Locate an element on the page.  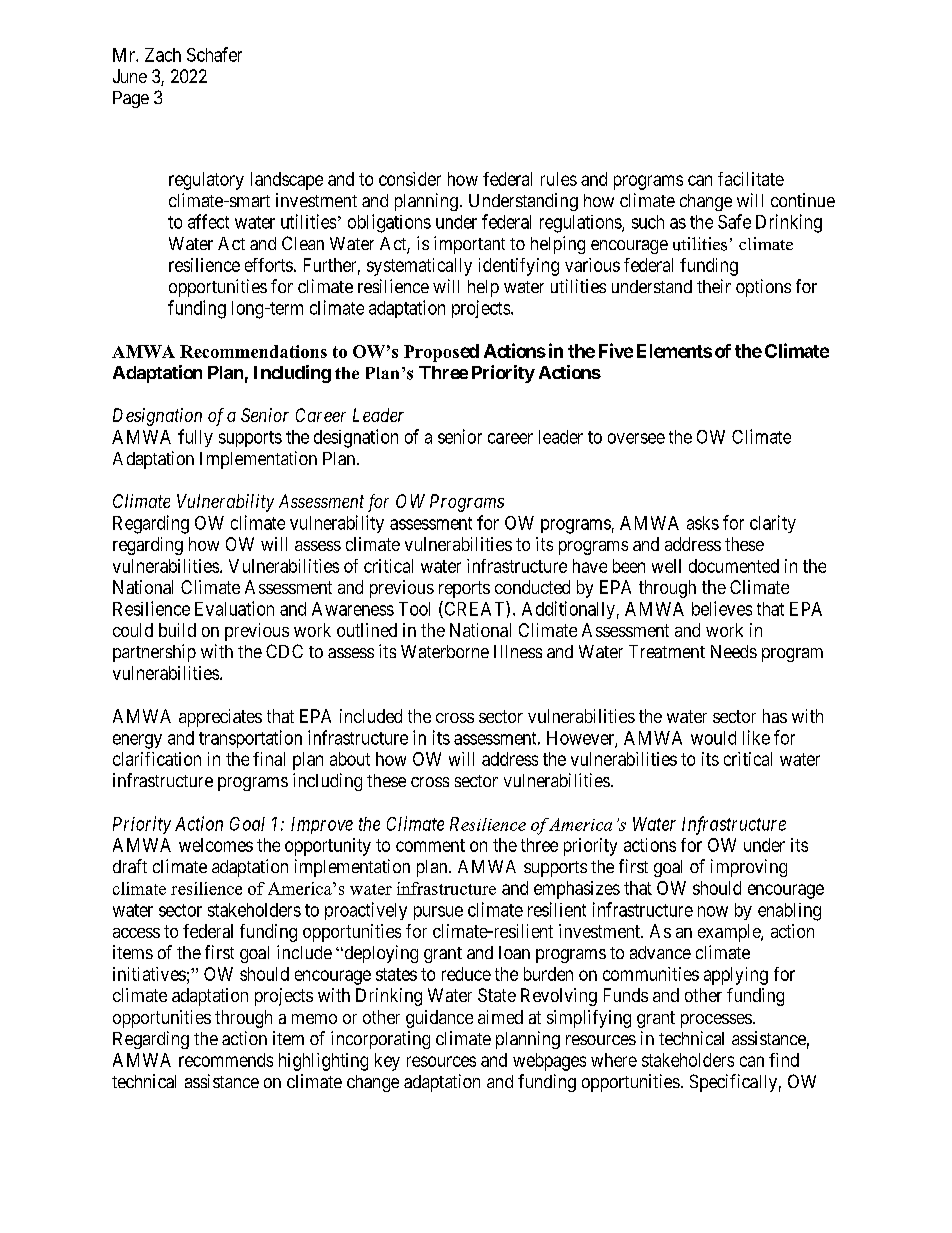
Evaluation is located at coordinates (234, 608).
